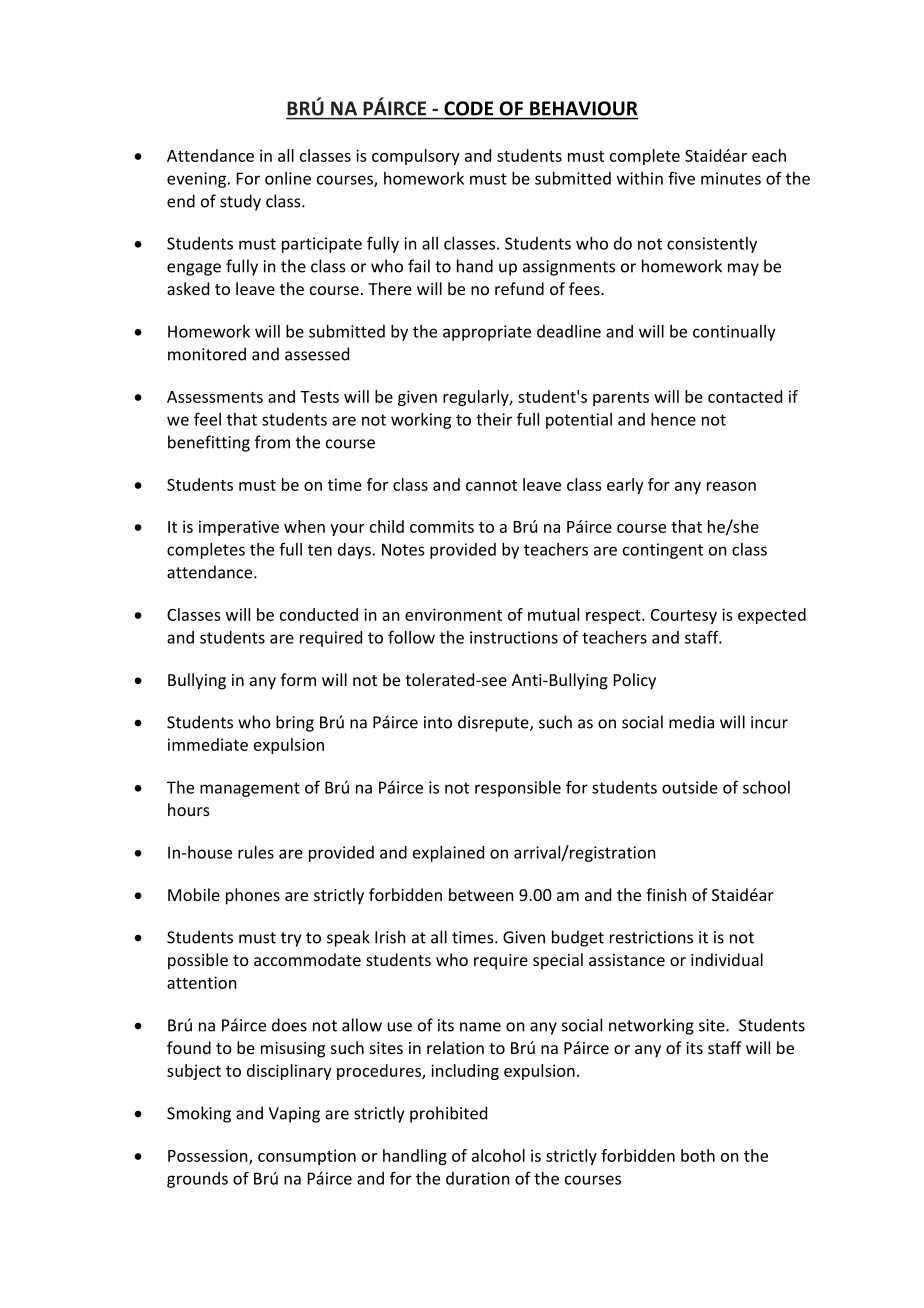  What do you see at coordinates (307, 1157) in the page?
I see `consumption` at bounding box center [307, 1157].
